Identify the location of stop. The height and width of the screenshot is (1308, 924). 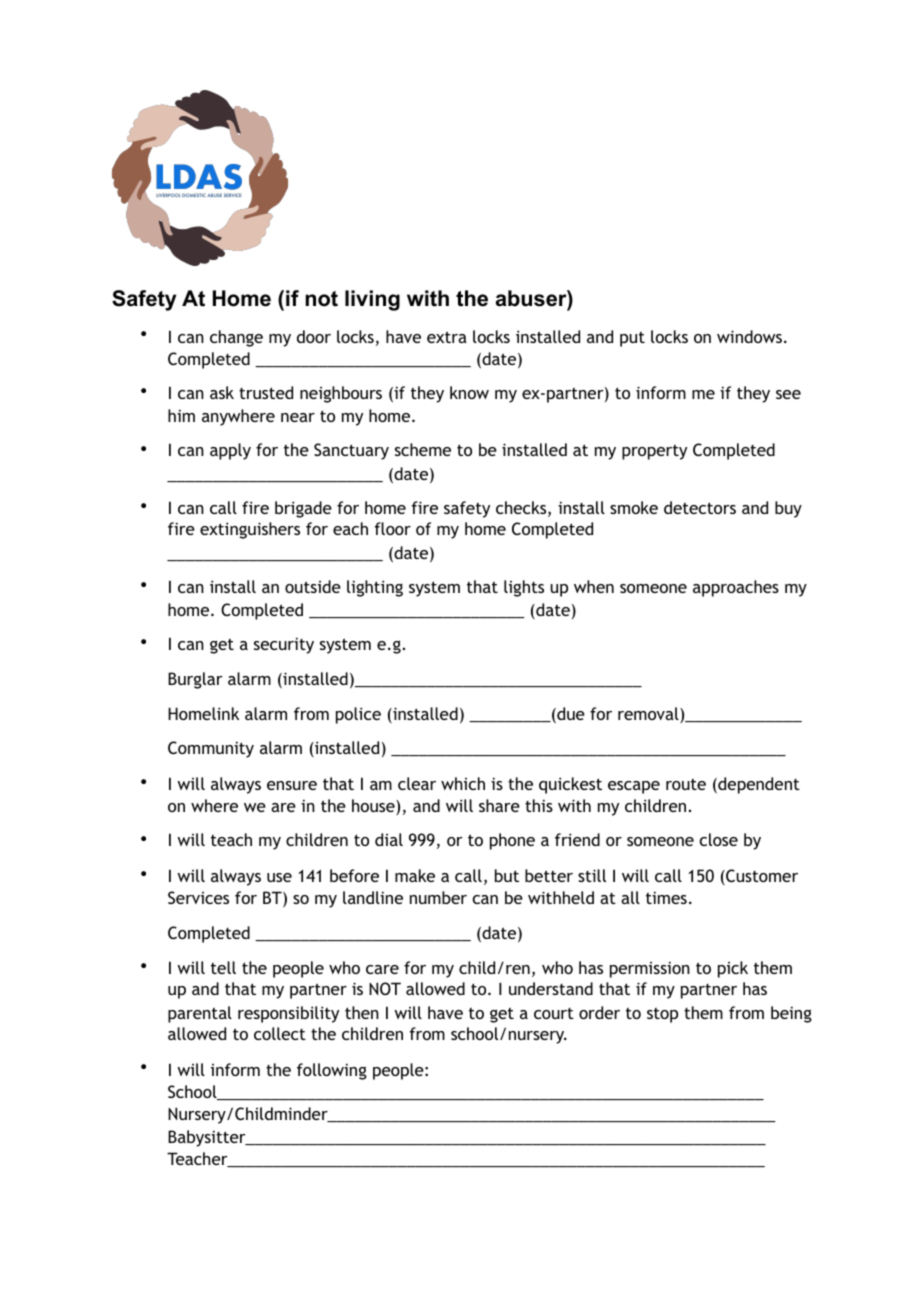
(662, 1015).
